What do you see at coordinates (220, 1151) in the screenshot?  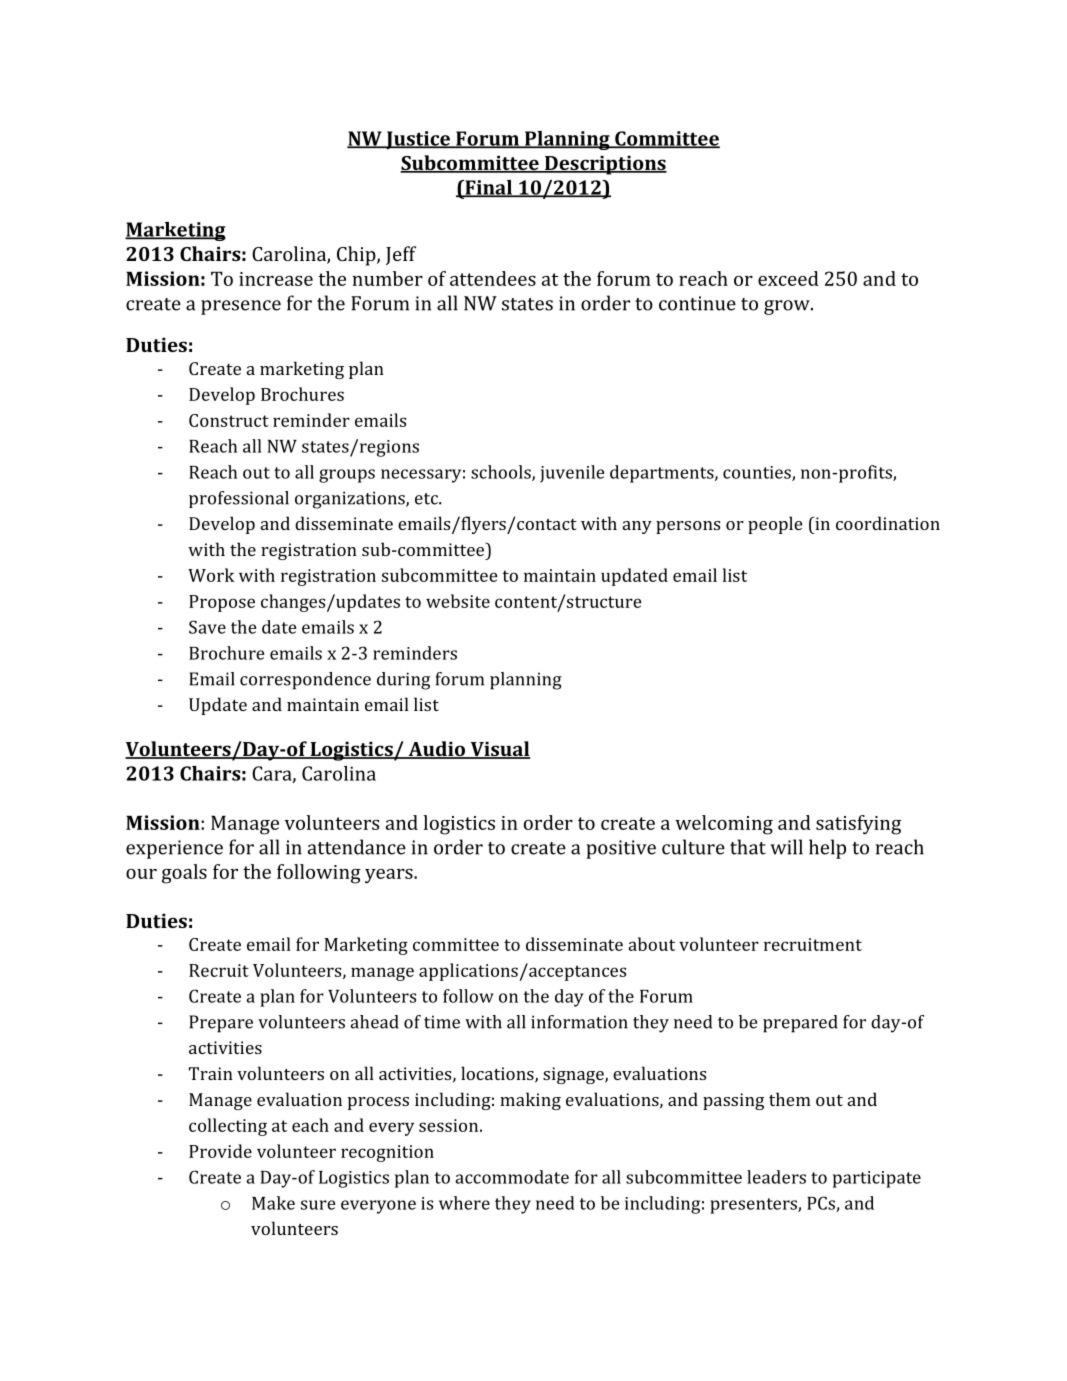 I see `Provide` at bounding box center [220, 1151].
